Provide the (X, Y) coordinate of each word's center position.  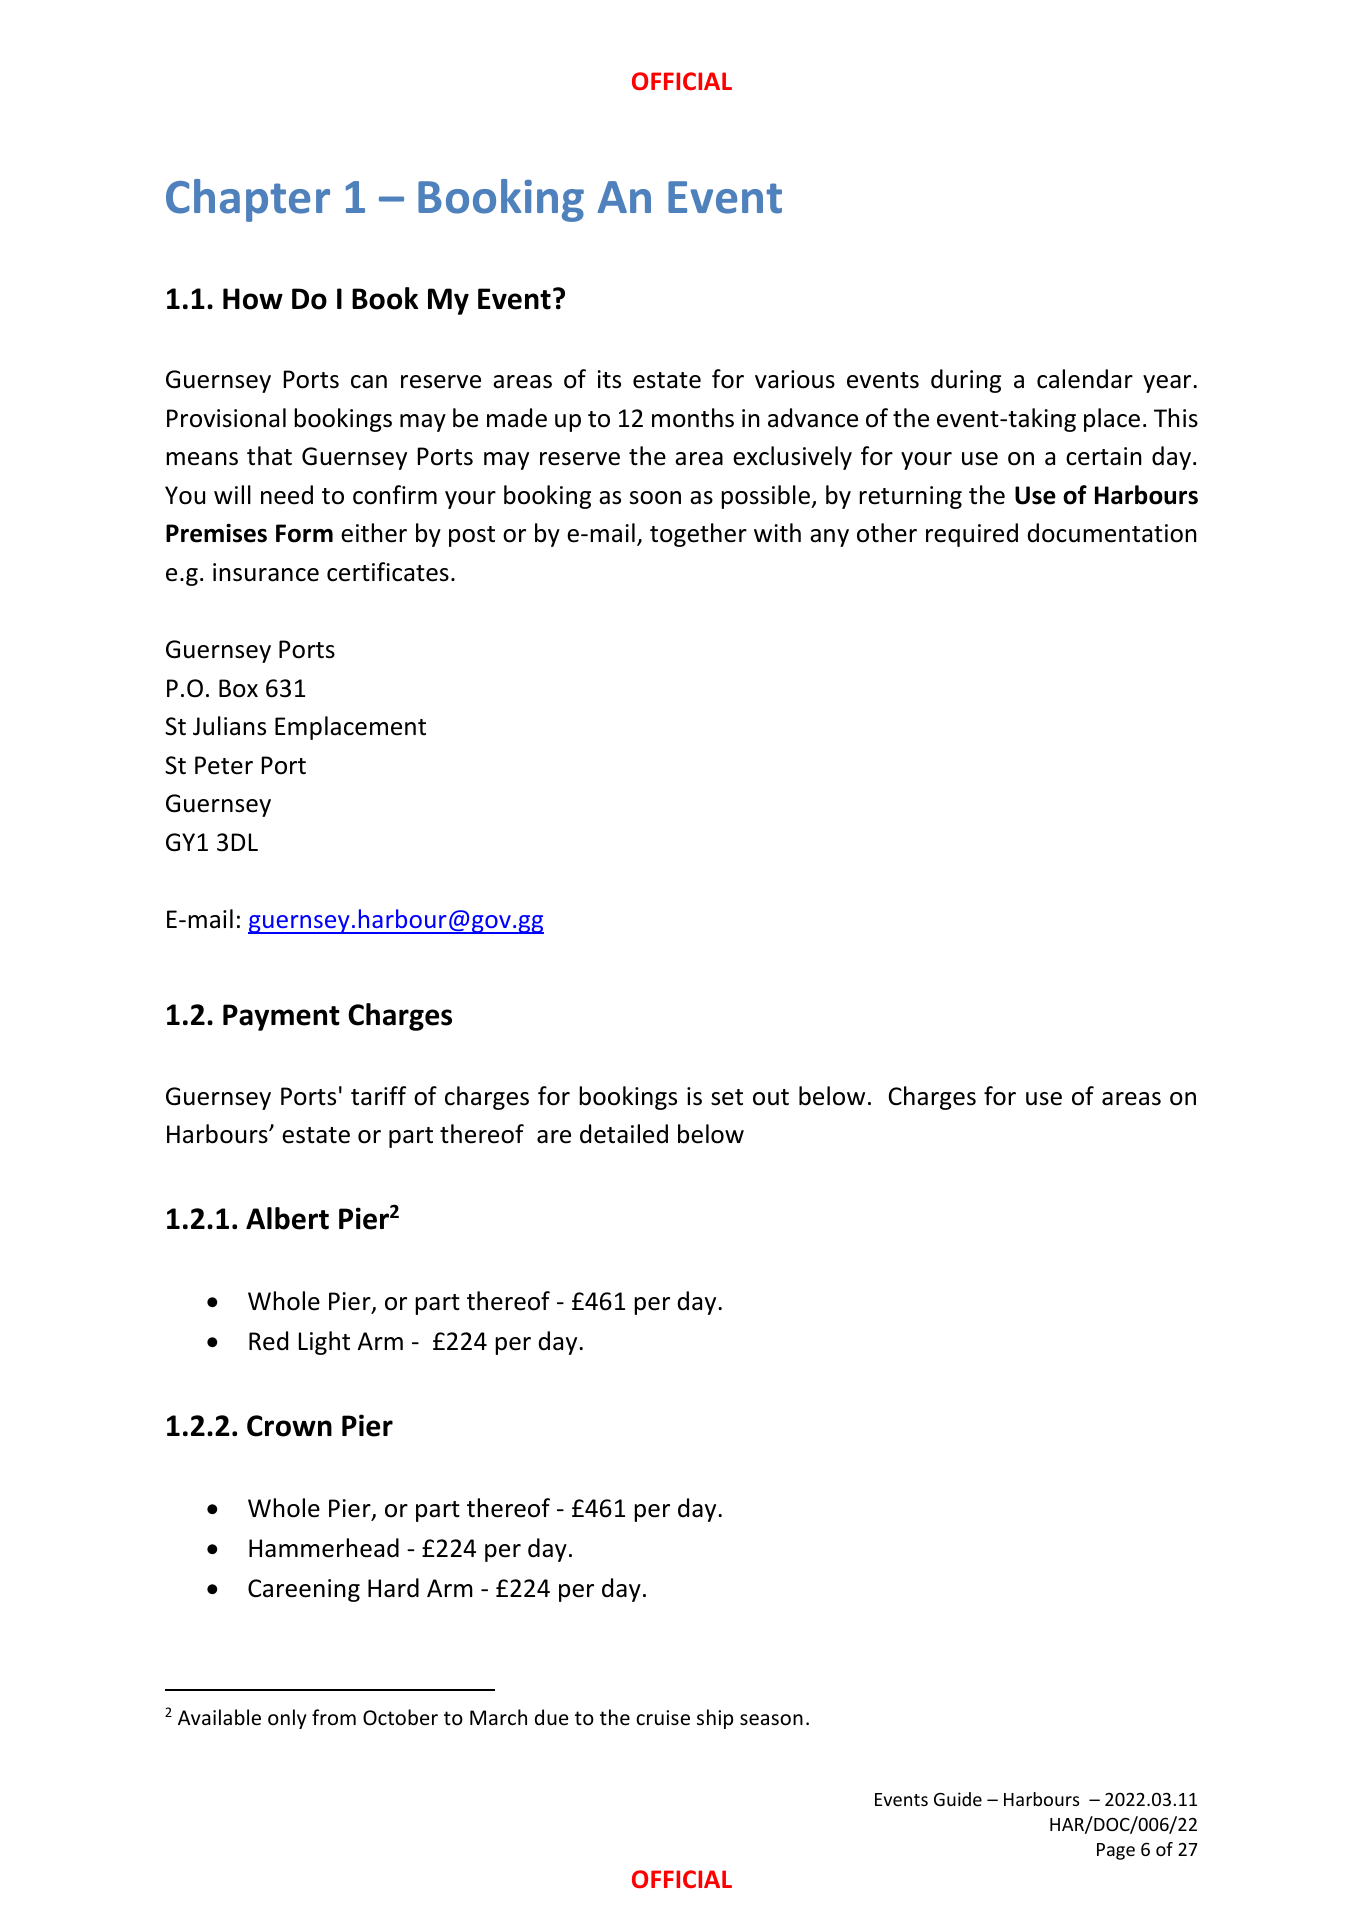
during (966, 381)
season (771, 1720)
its (609, 379)
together (698, 535)
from (334, 1717)
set (727, 1097)
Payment (281, 1017)
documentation (1112, 533)
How (253, 299)
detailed (624, 1134)
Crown (289, 1426)
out (771, 1097)
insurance (266, 572)
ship (715, 1719)
